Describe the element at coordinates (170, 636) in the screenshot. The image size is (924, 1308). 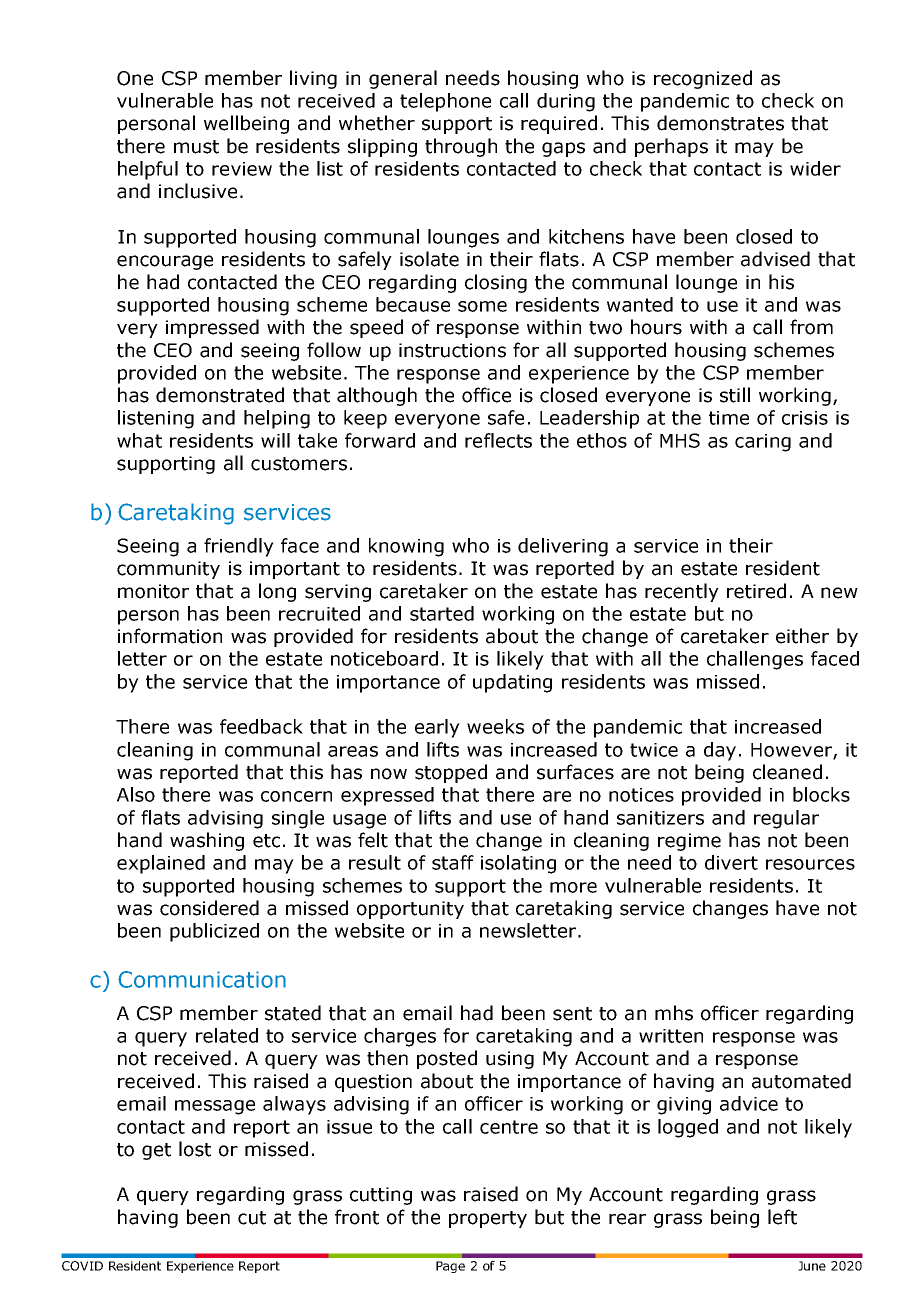
I see `information` at that location.
